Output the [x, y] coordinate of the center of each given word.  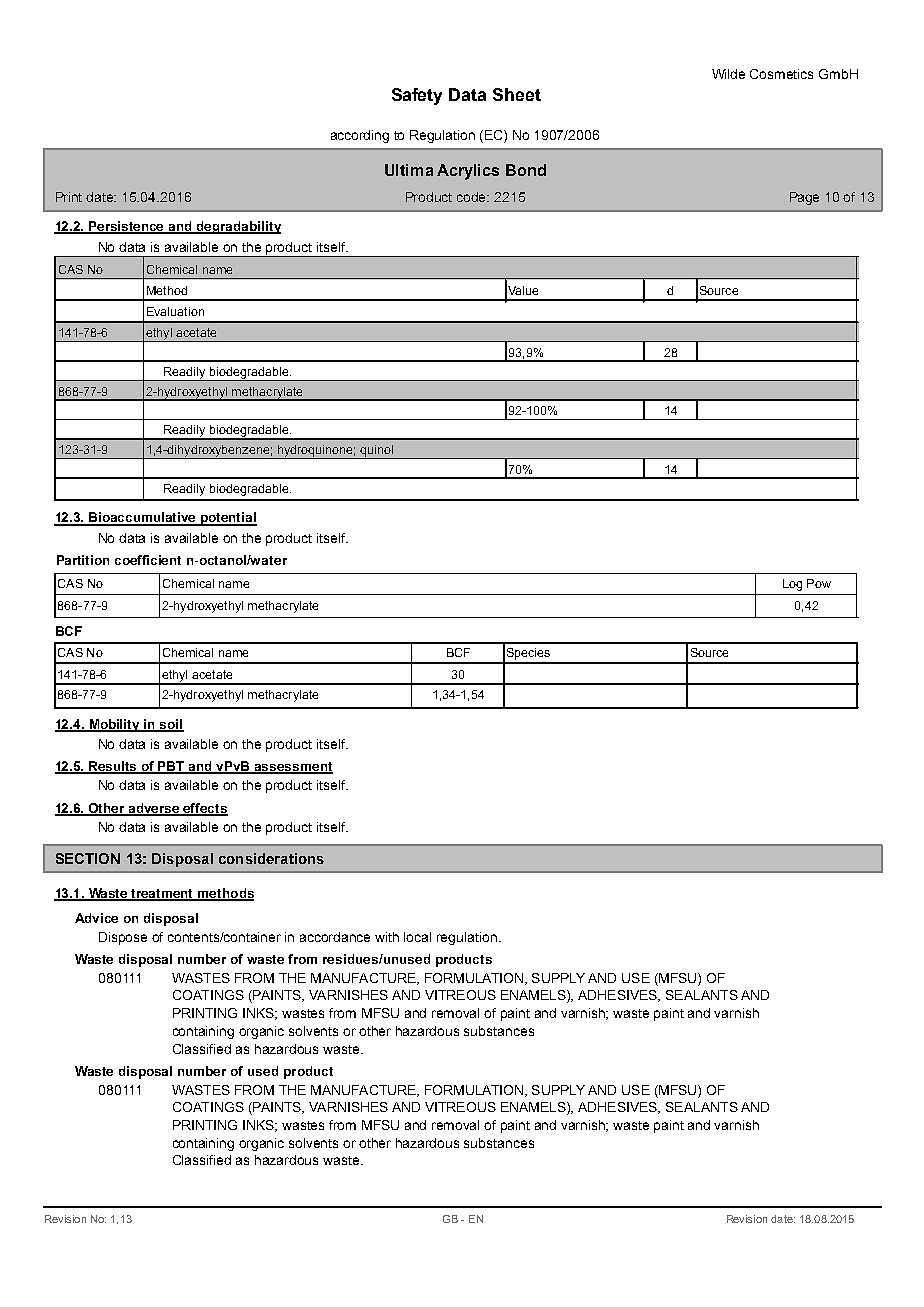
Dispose [123, 938]
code [473, 197]
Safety [417, 96]
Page [804, 198]
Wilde [728, 74]
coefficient [148, 560]
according [360, 136]
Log [792, 585]
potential [228, 519]
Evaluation [175, 311]
